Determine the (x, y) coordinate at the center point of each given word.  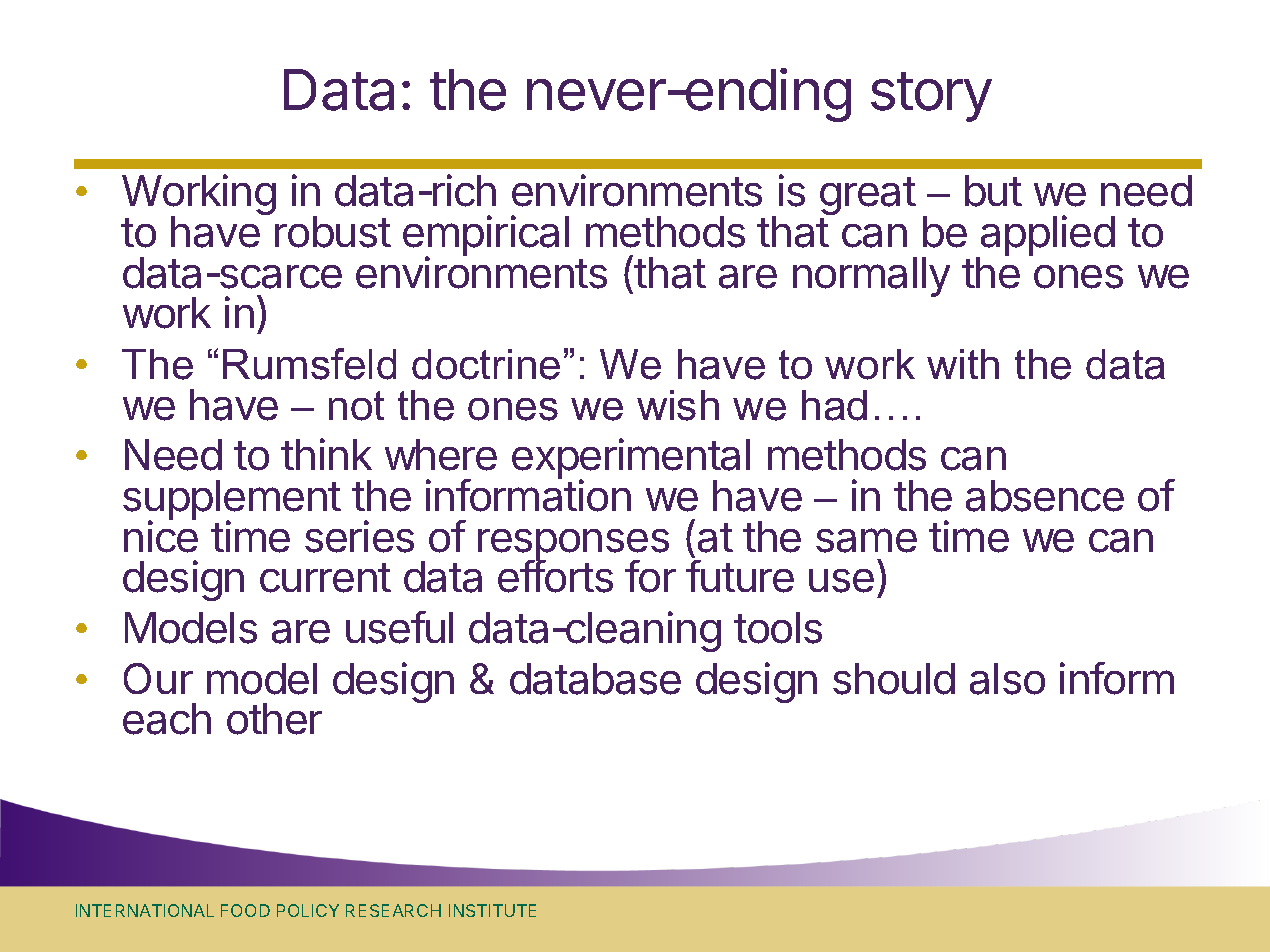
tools (778, 628)
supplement (232, 501)
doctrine (486, 364)
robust (333, 232)
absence (1045, 496)
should (894, 679)
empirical (486, 237)
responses (573, 546)
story (931, 97)
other (274, 719)
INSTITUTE (492, 910)
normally (871, 277)
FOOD (245, 910)
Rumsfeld (309, 364)
